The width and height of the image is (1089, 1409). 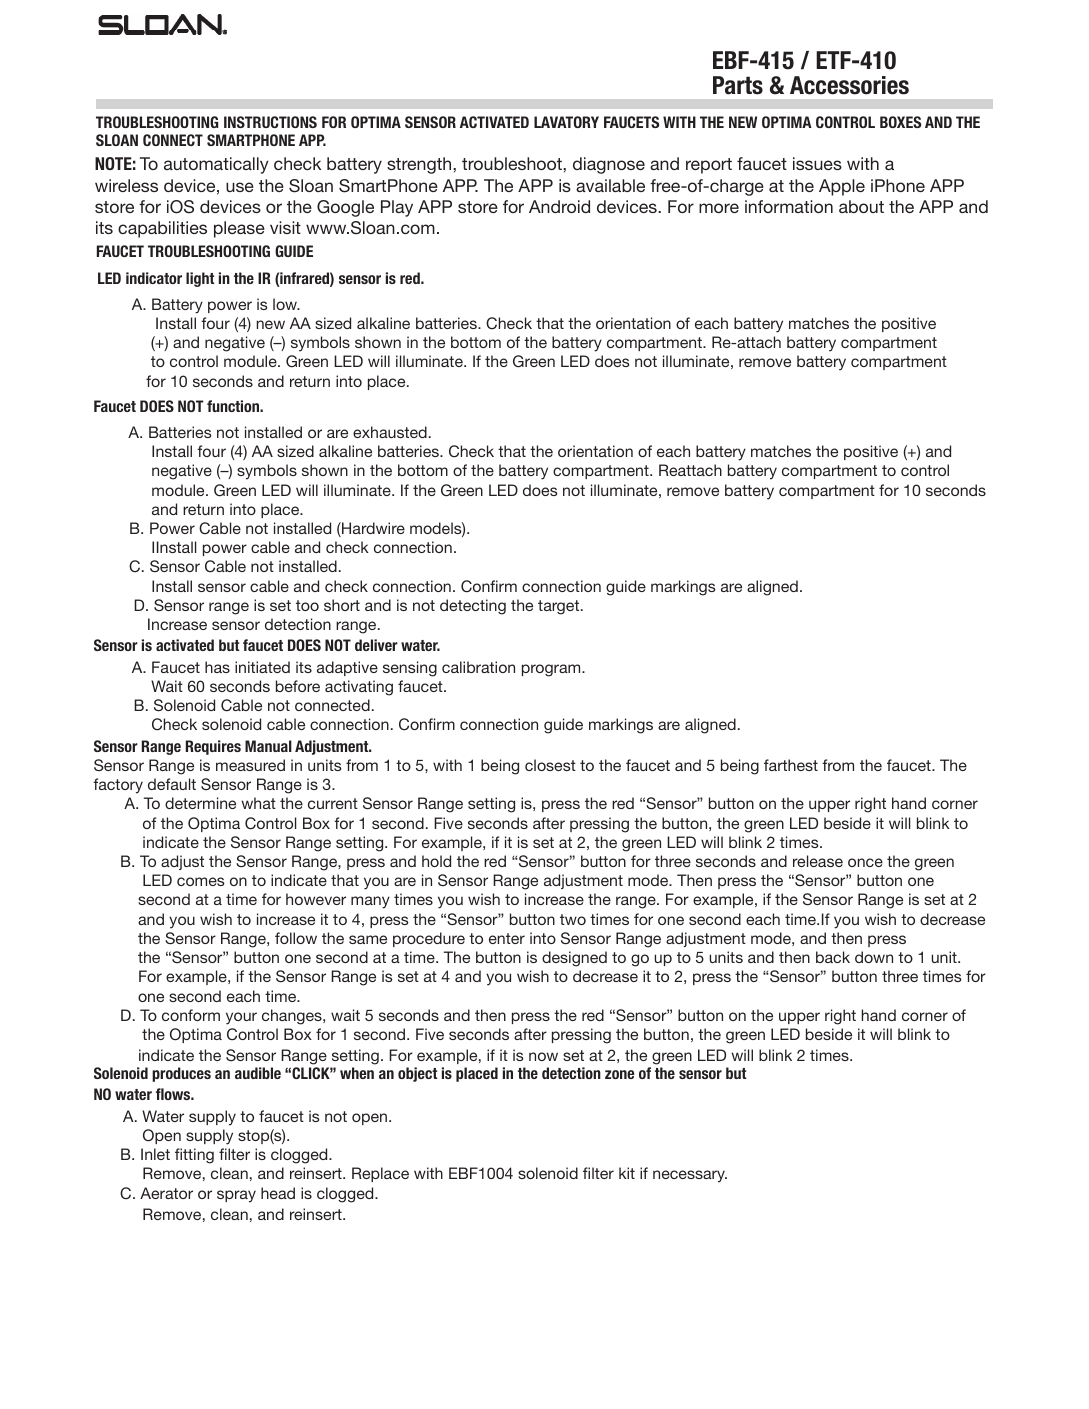 I want to click on Accessories, so click(x=849, y=85).
